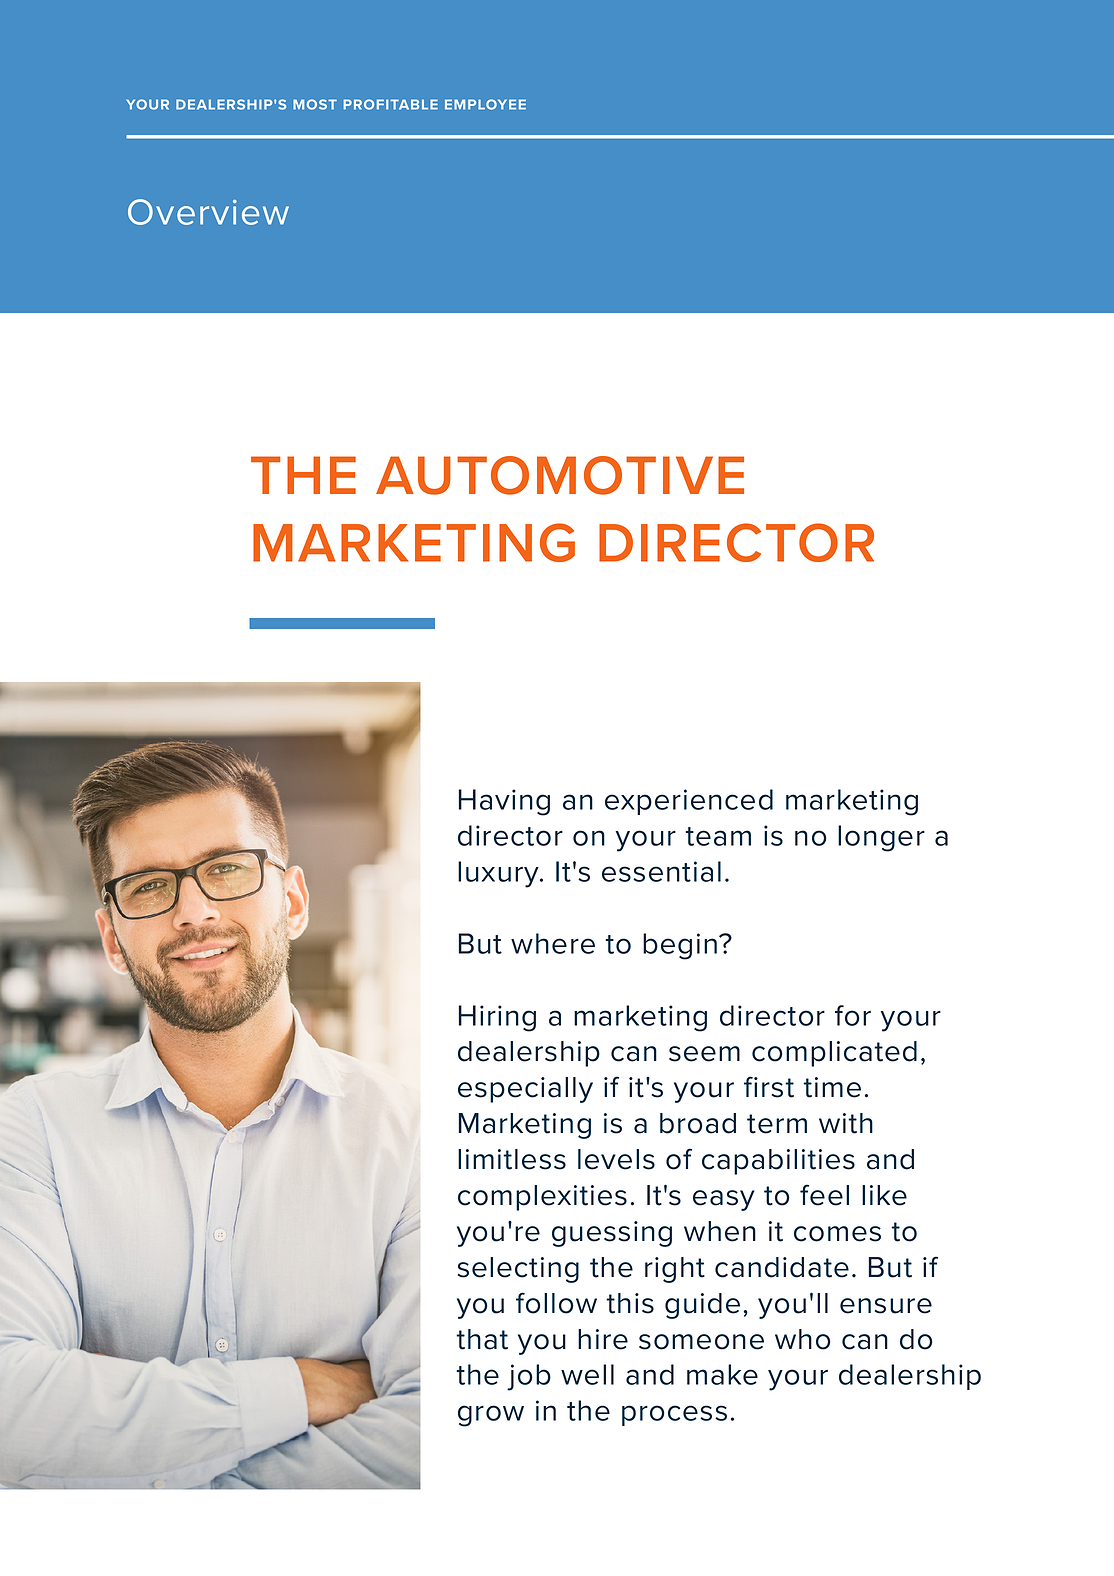 The width and height of the page is (1114, 1576). Describe the element at coordinates (390, 104) in the page. I see `PROFITABLE` at that location.
